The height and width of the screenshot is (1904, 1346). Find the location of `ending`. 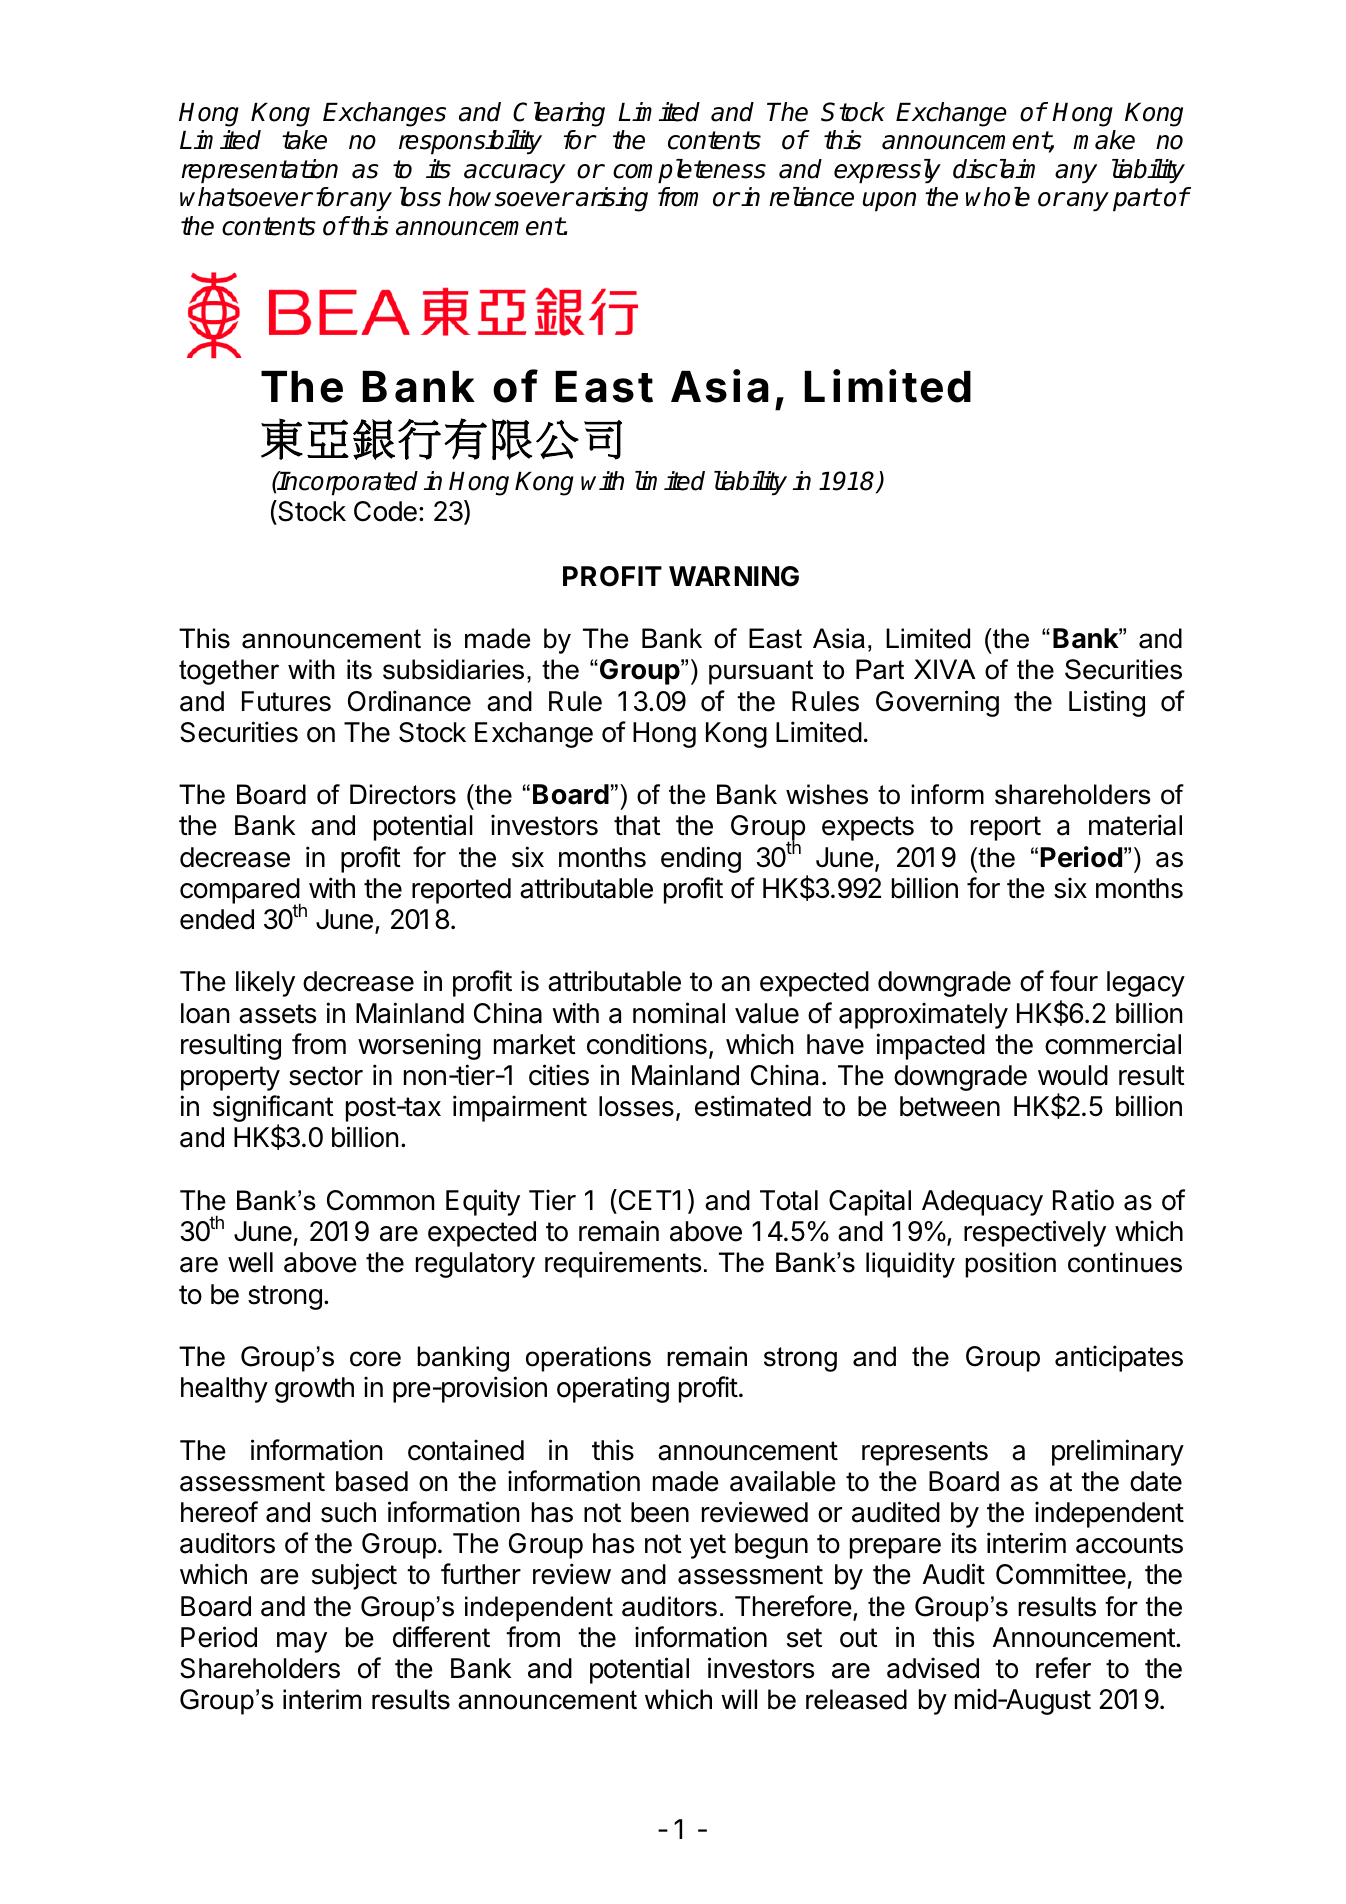

ending is located at coordinates (701, 859).
